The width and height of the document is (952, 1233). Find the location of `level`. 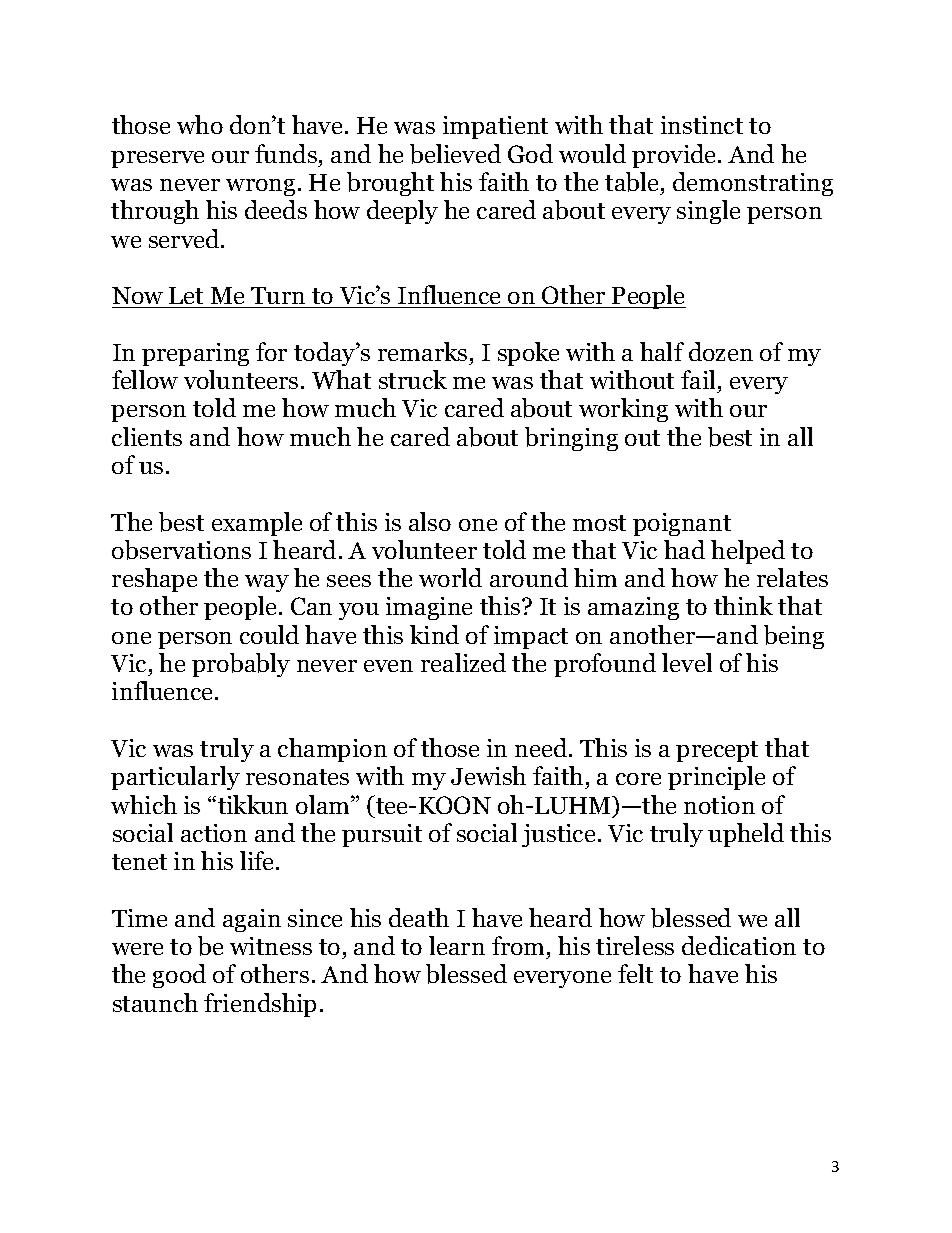

level is located at coordinates (687, 662).
